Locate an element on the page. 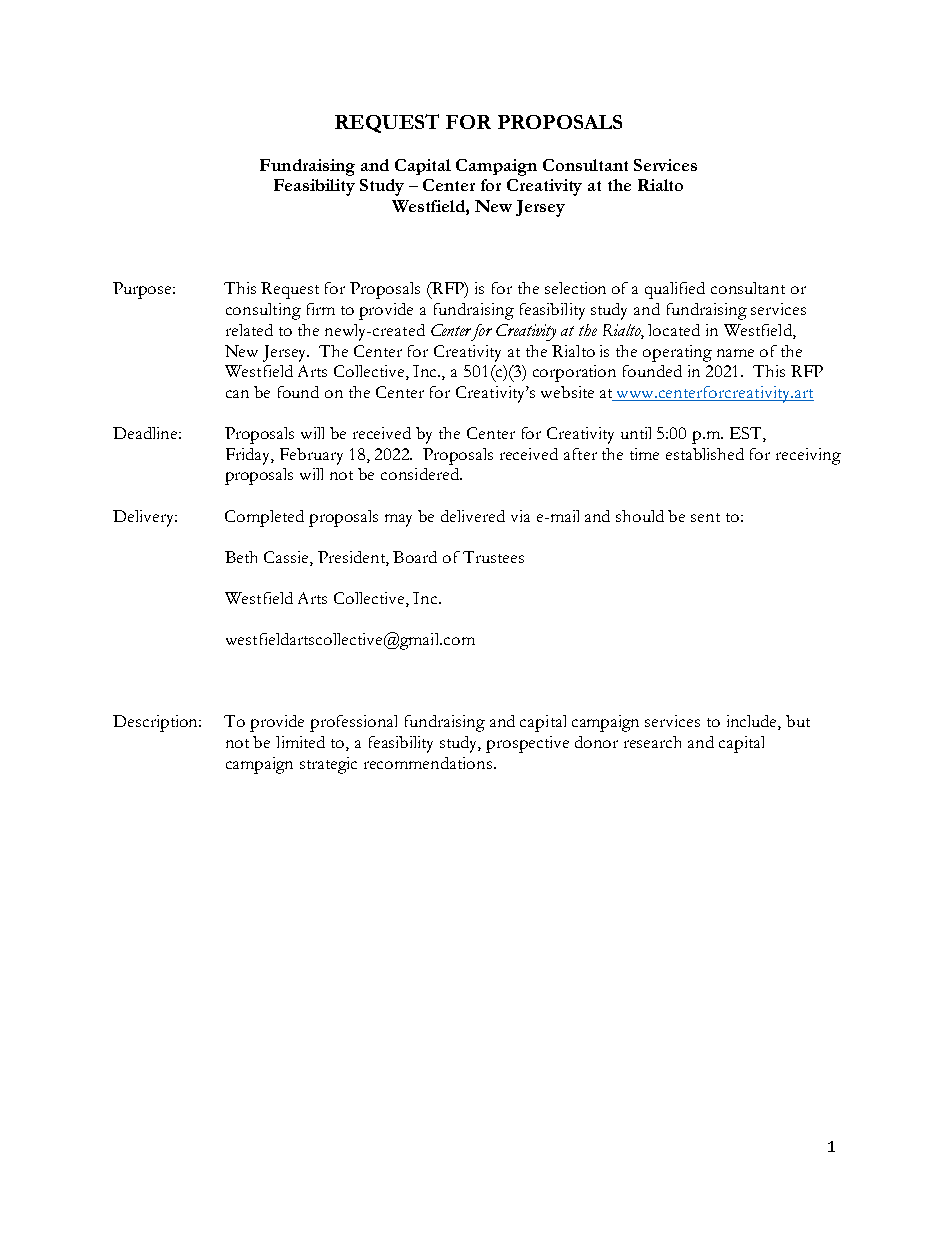 This image has width=952, height=1233. sent is located at coordinates (705, 517).
